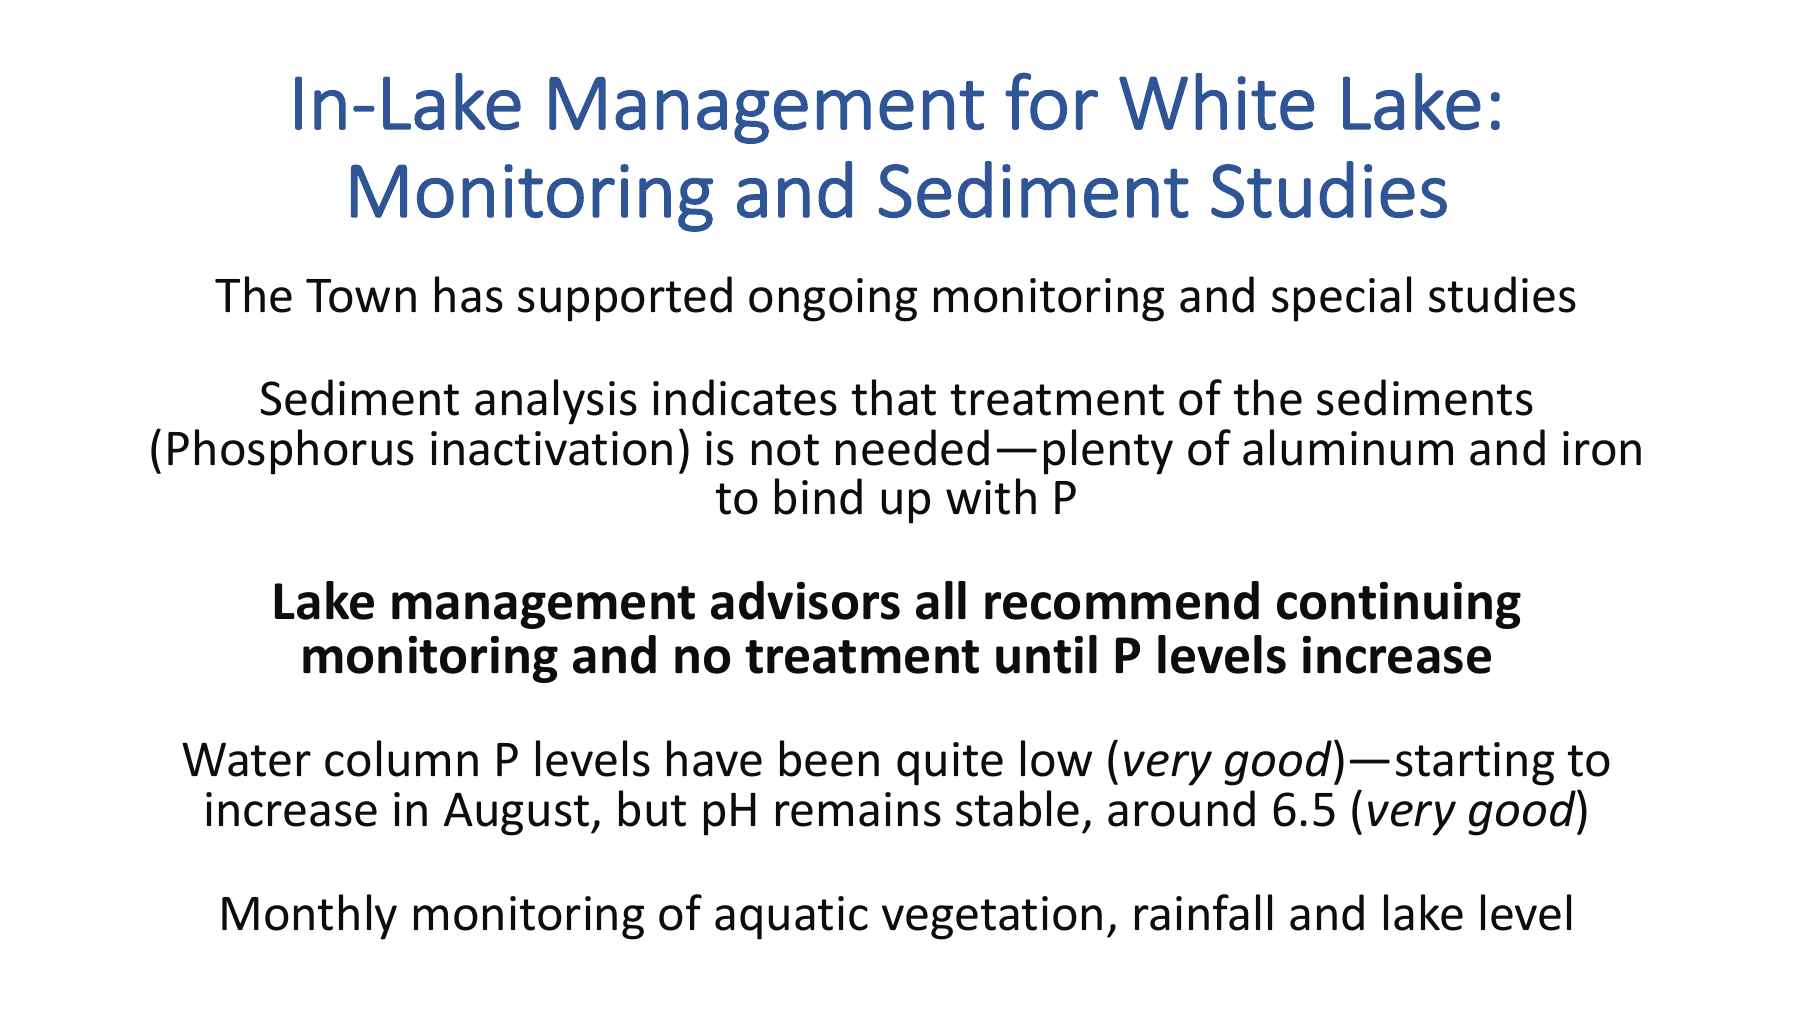  What do you see at coordinates (469, 294) in the screenshot?
I see `has` at bounding box center [469, 294].
